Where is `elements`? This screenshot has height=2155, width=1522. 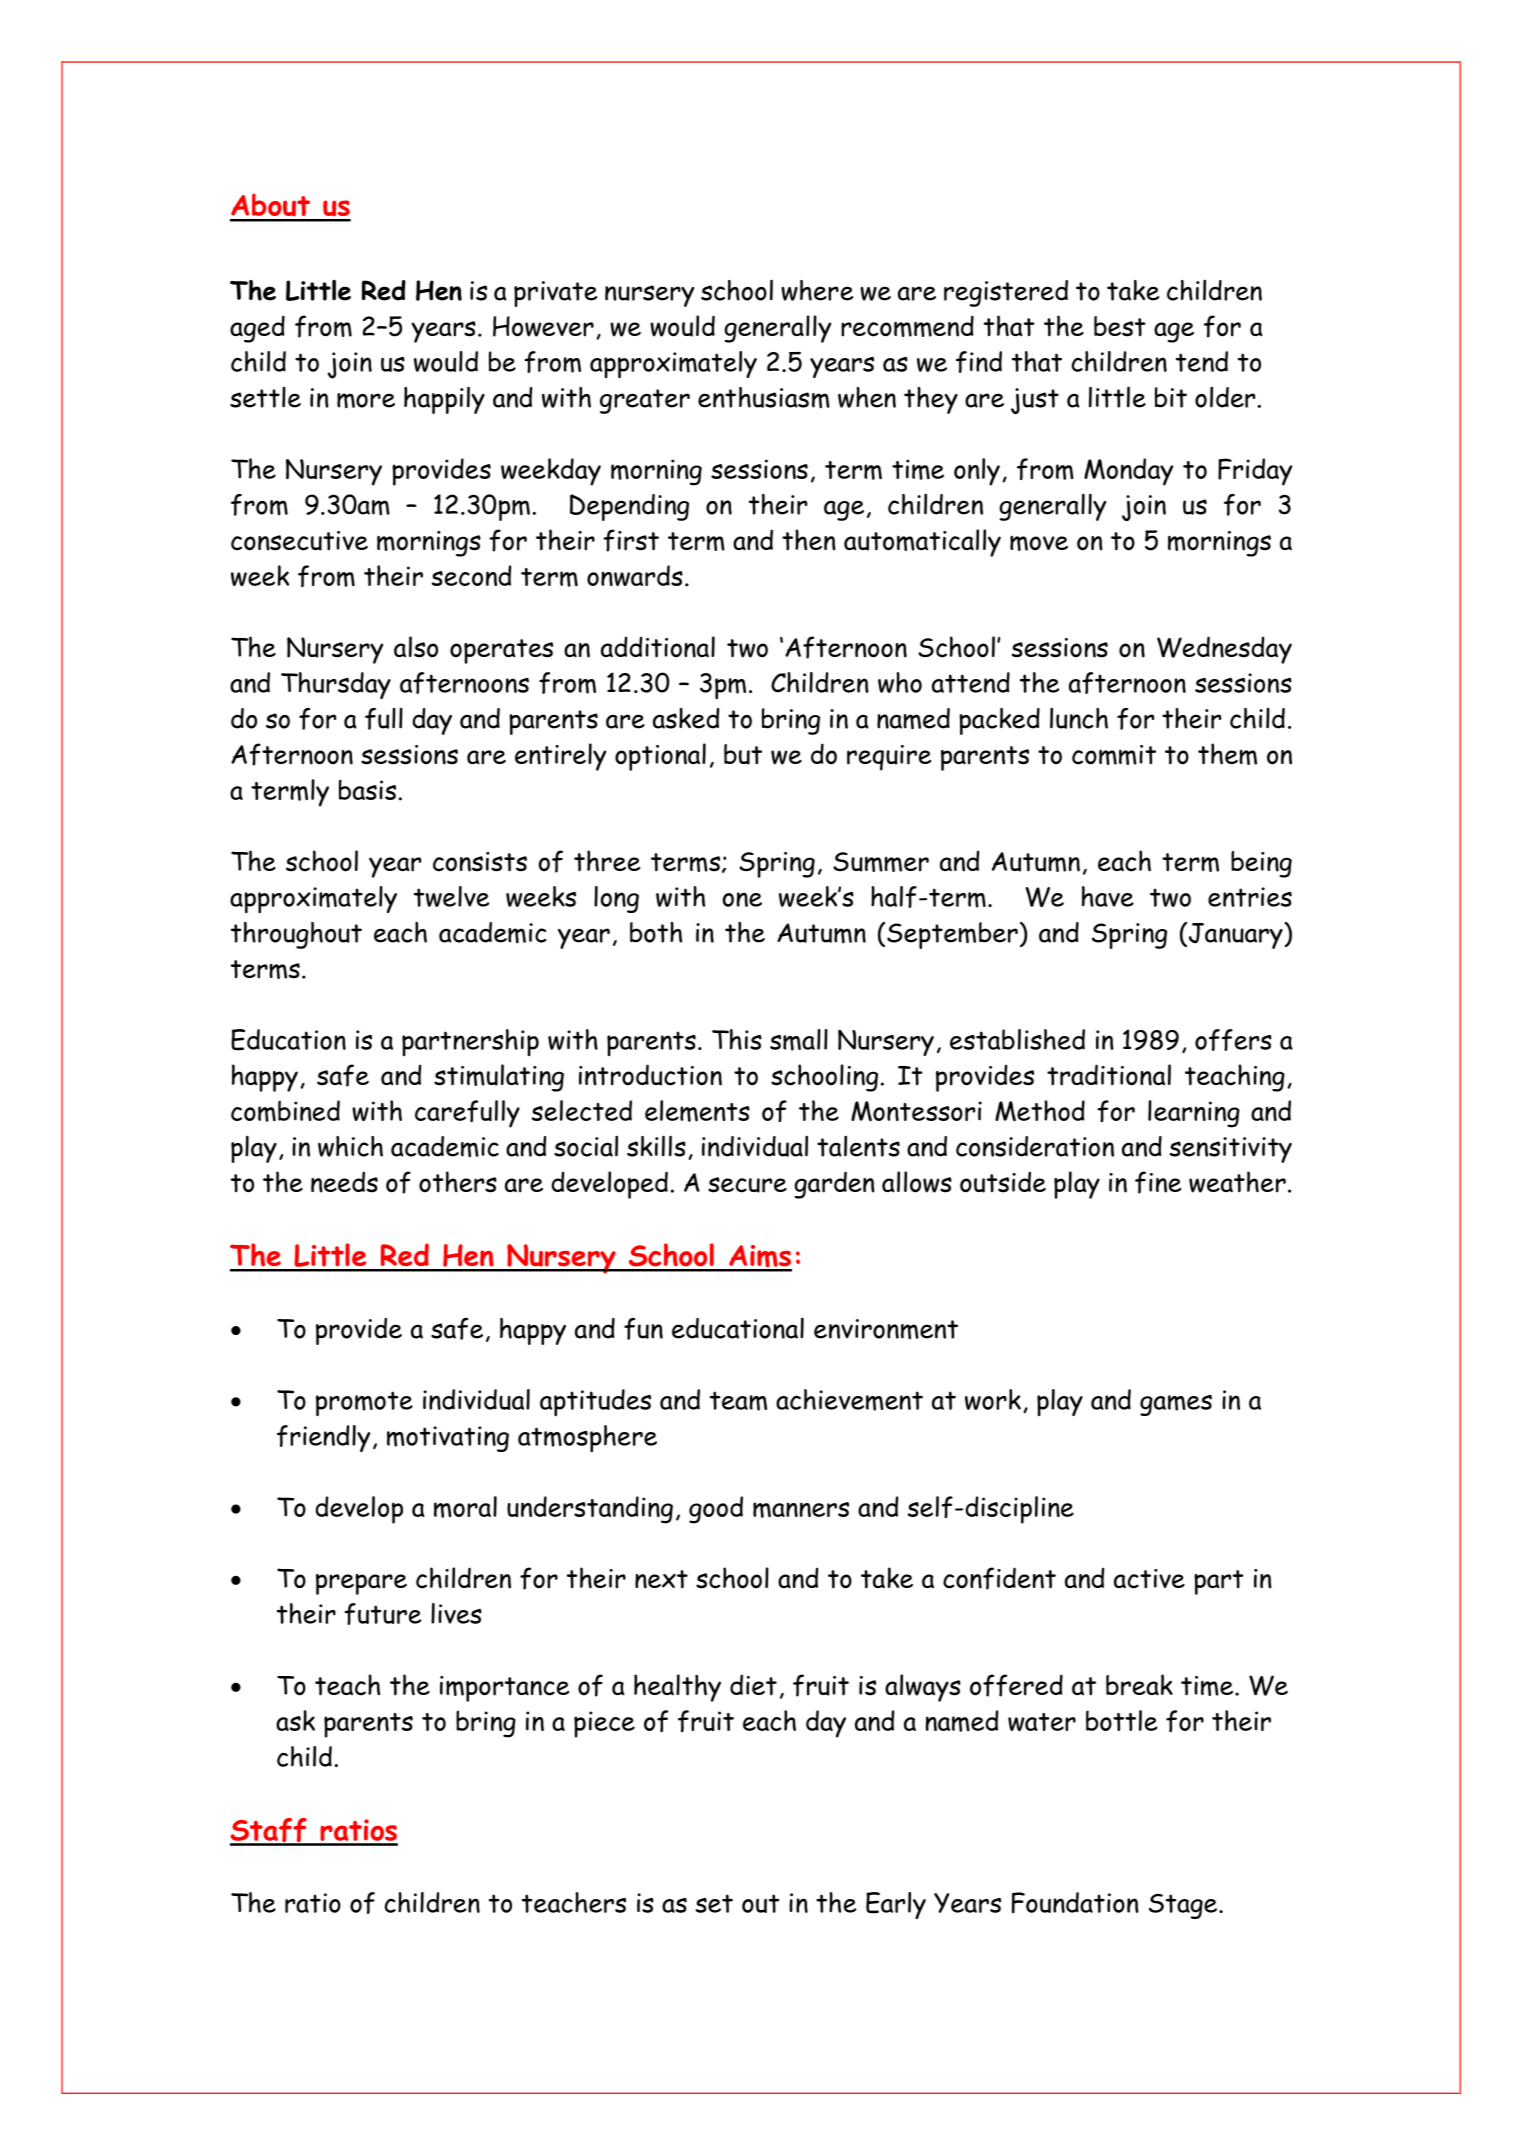 elements is located at coordinates (697, 1111).
